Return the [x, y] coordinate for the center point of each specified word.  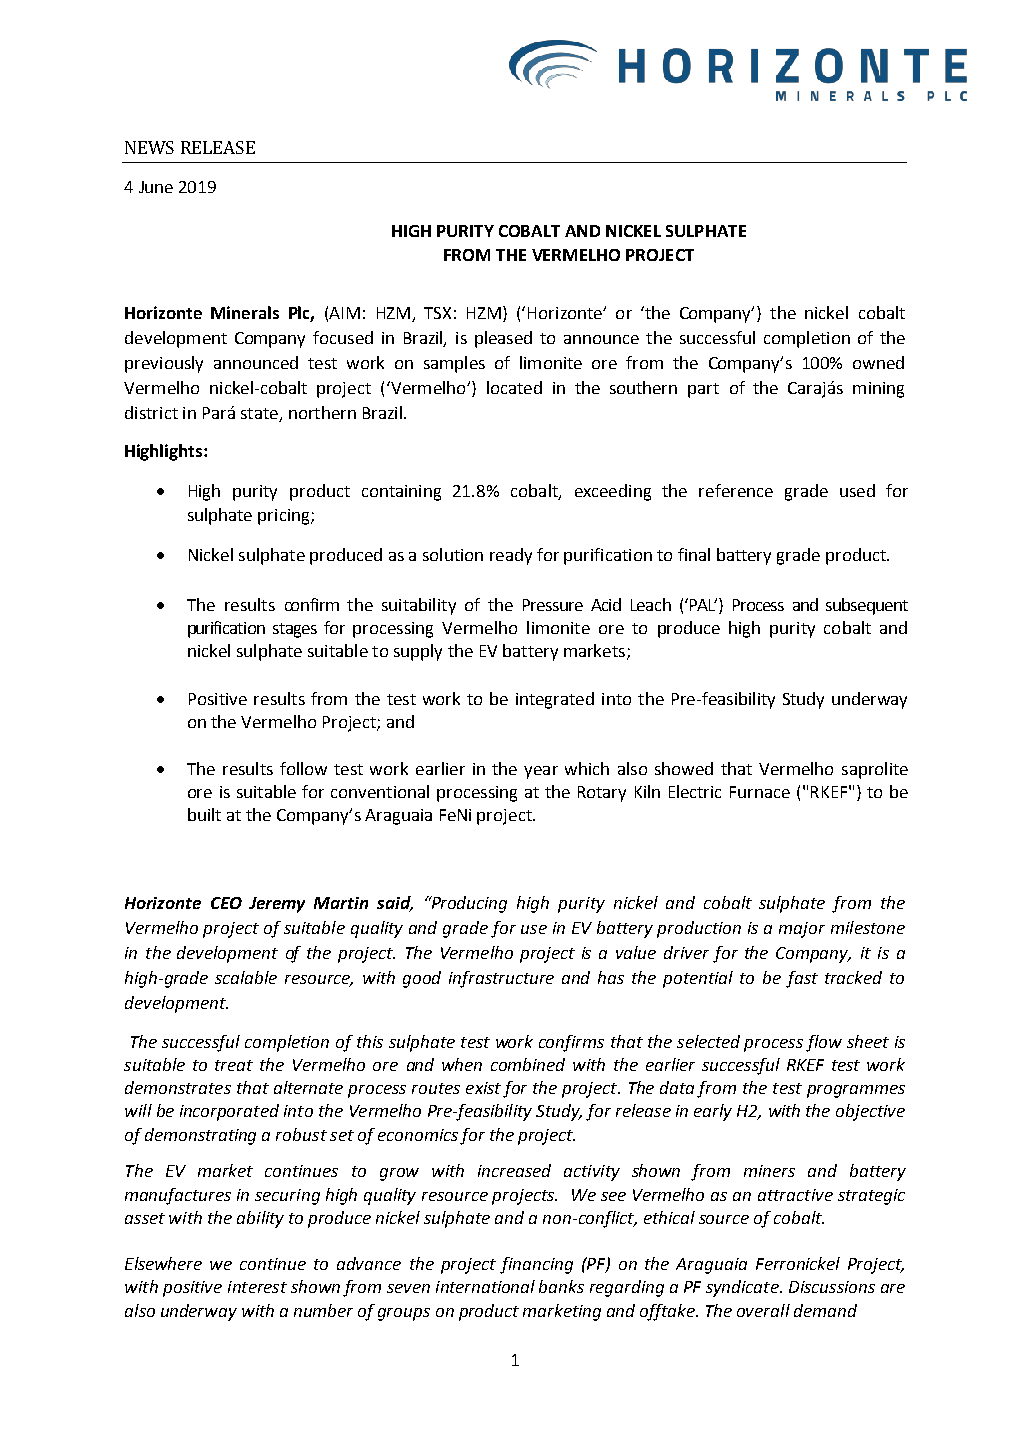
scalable [246, 977]
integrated [555, 700]
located [514, 387]
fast [802, 979]
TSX [437, 313]
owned [878, 362]
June [156, 187]
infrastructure [501, 979]
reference [736, 490]
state [259, 413]
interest [257, 1287]
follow [303, 768]
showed [684, 768]
